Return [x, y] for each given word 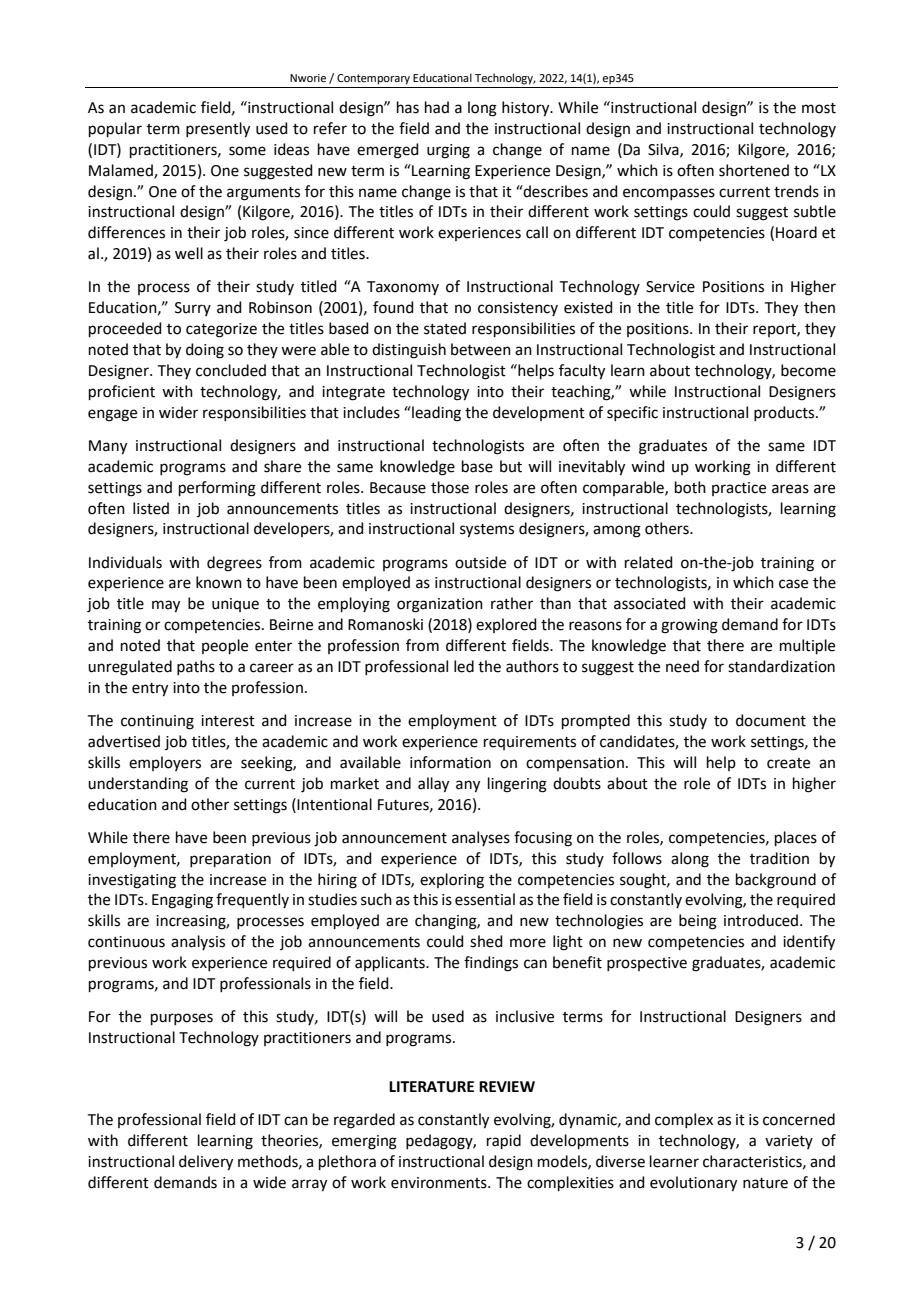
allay [433, 785]
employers [165, 763]
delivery [206, 1163]
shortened [754, 170]
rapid [504, 1141]
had [437, 107]
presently [218, 130]
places [796, 838]
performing [217, 489]
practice [739, 489]
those [450, 487]
